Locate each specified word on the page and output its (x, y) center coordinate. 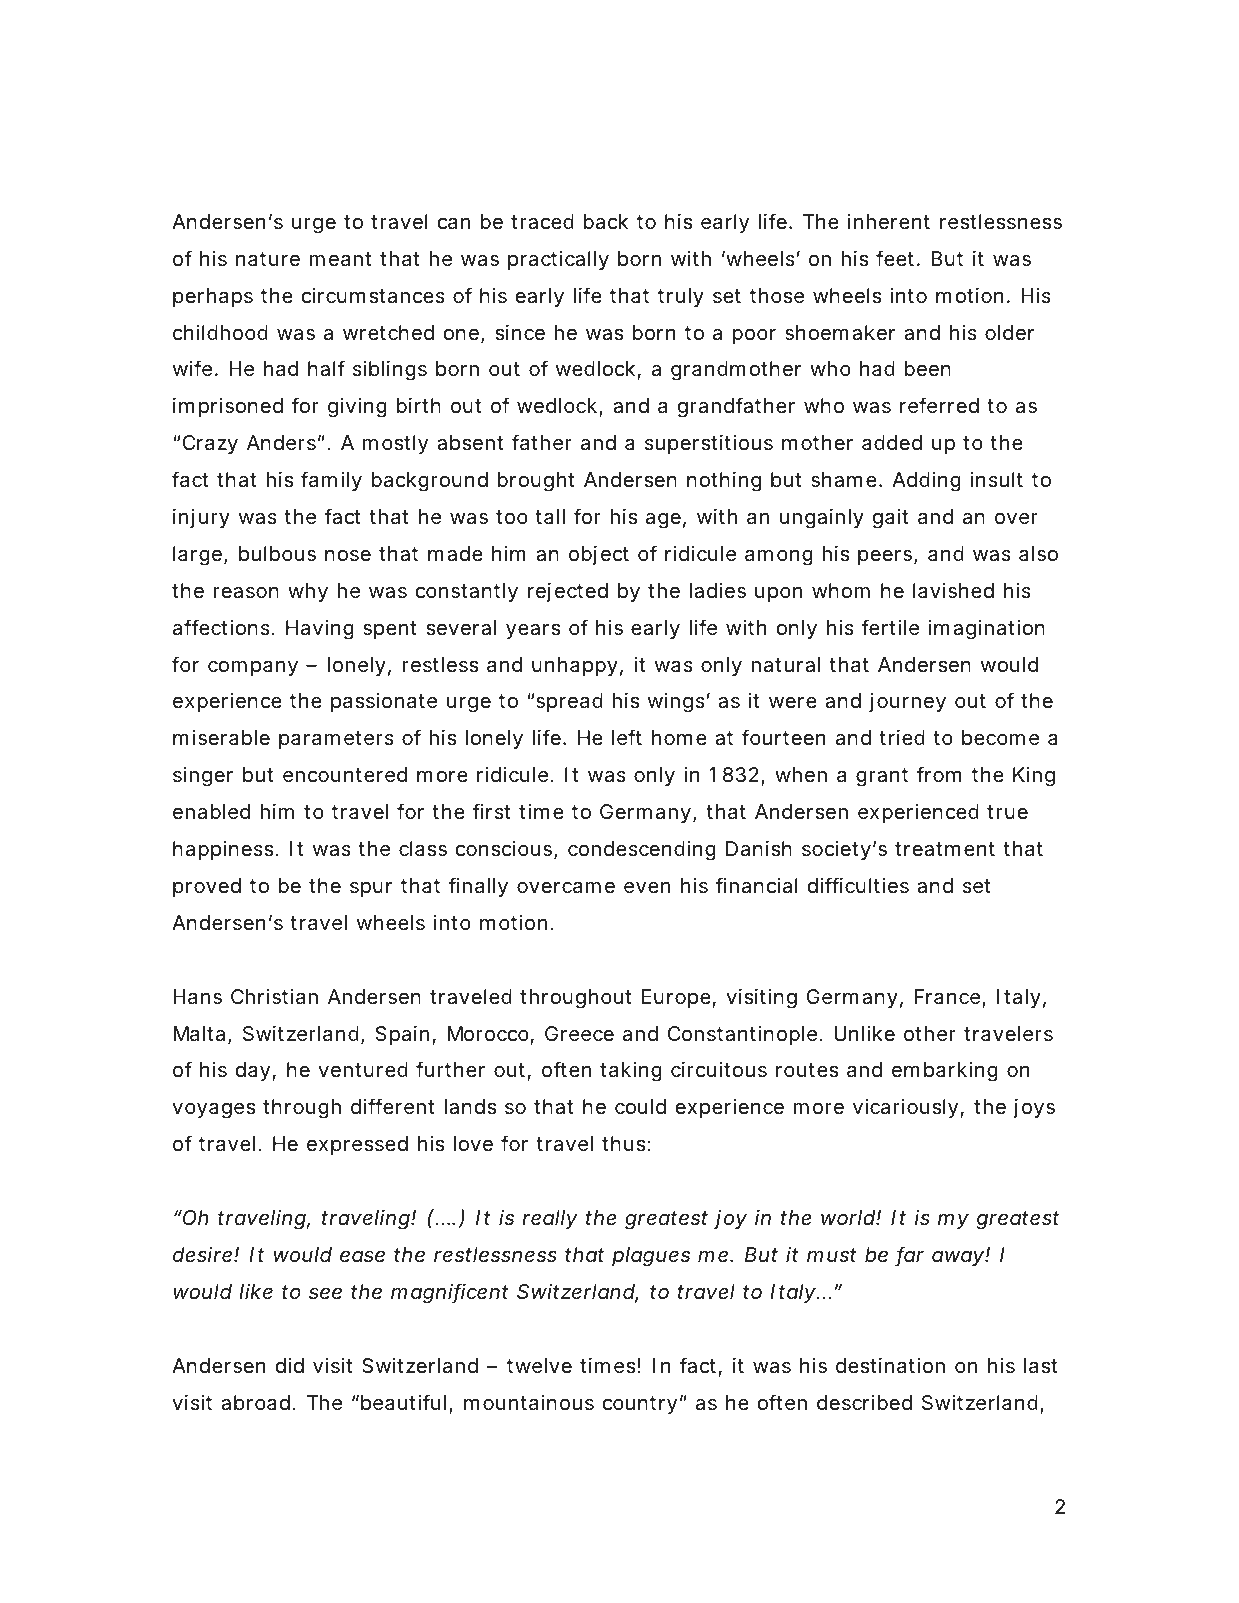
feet (895, 258)
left (627, 737)
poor (754, 336)
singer (203, 777)
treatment (945, 849)
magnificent (450, 1293)
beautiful (402, 1402)
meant (341, 259)
